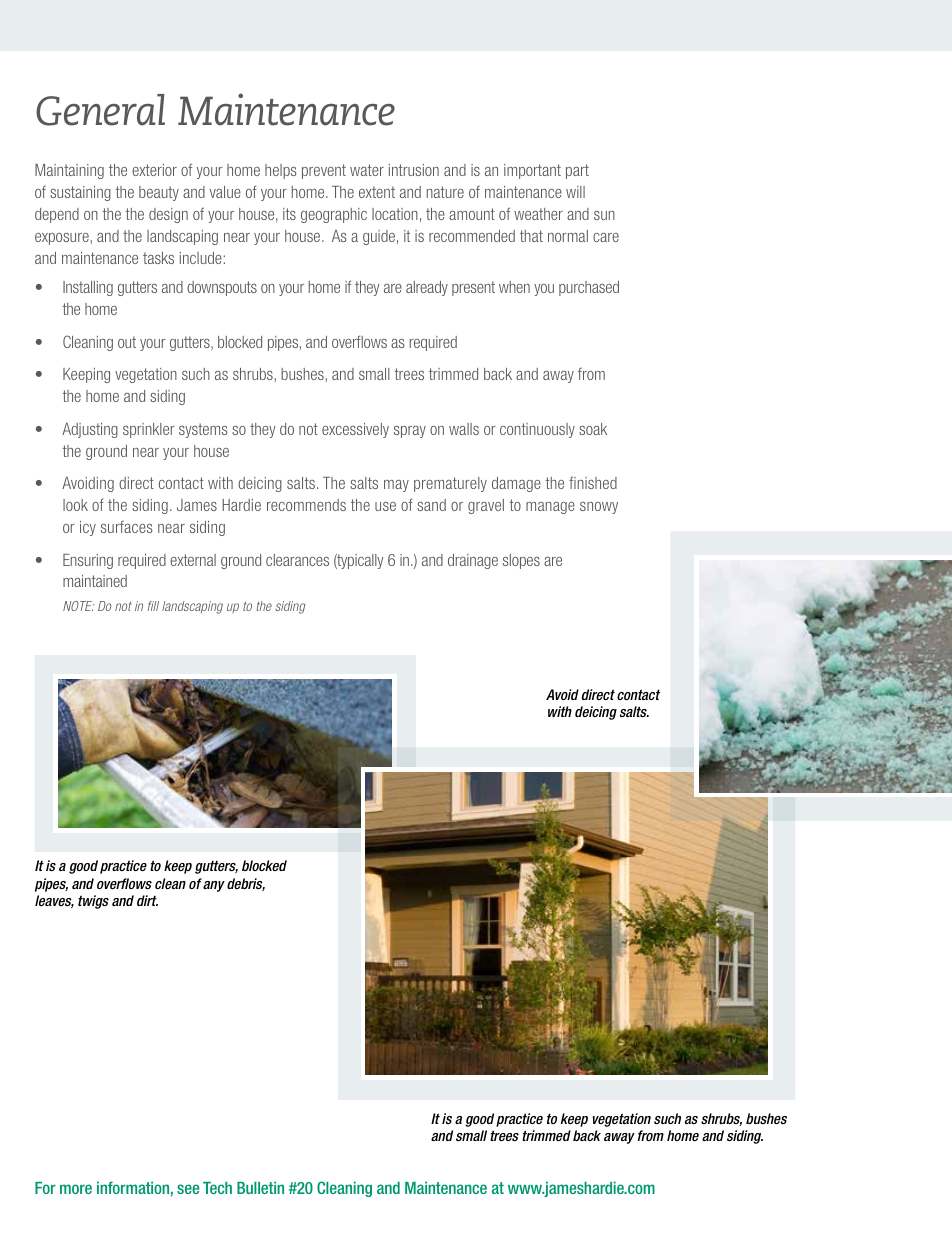  Describe the element at coordinates (297, 560) in the screenshot. I see `clearances` at that location.
